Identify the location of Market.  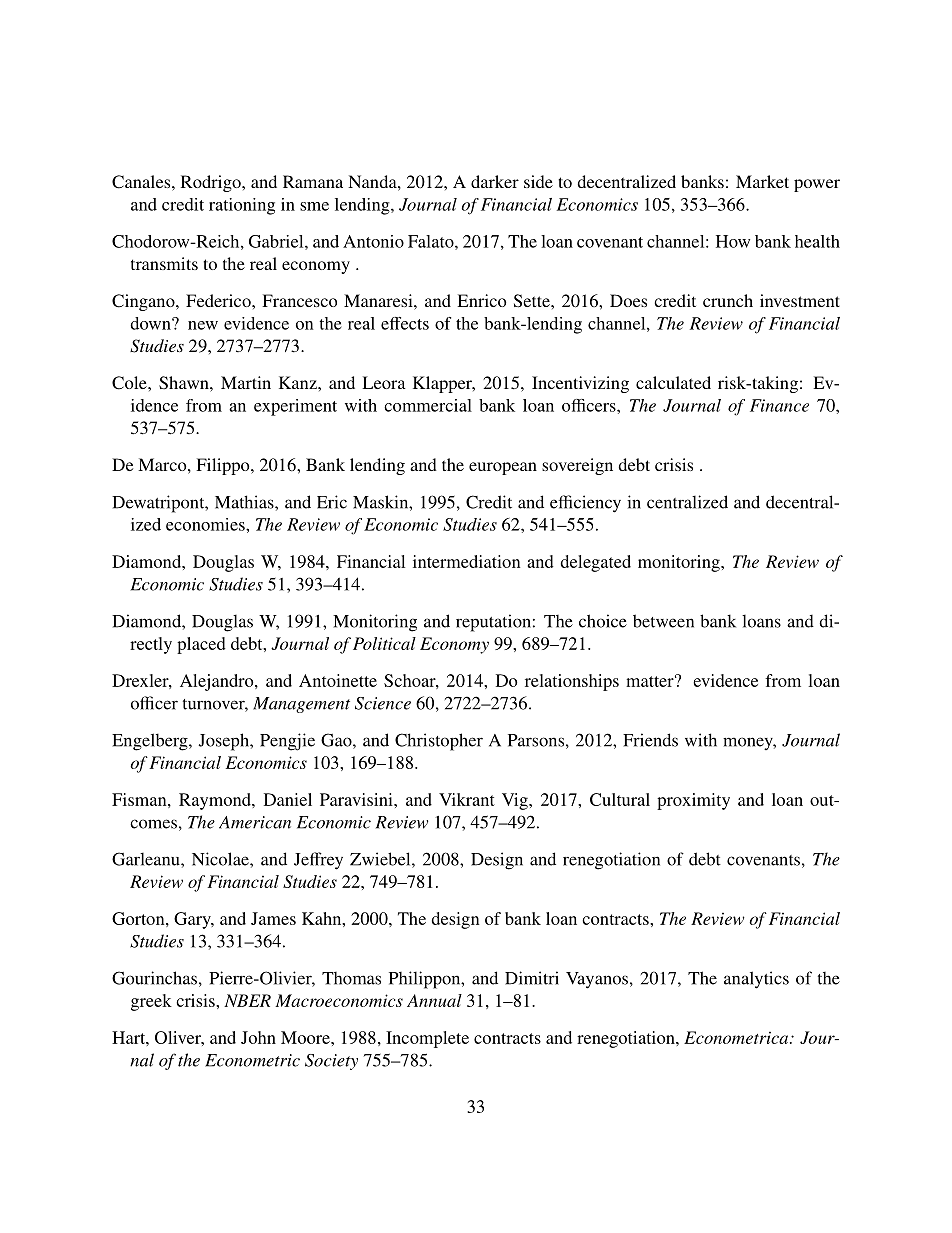
(762, 181).
